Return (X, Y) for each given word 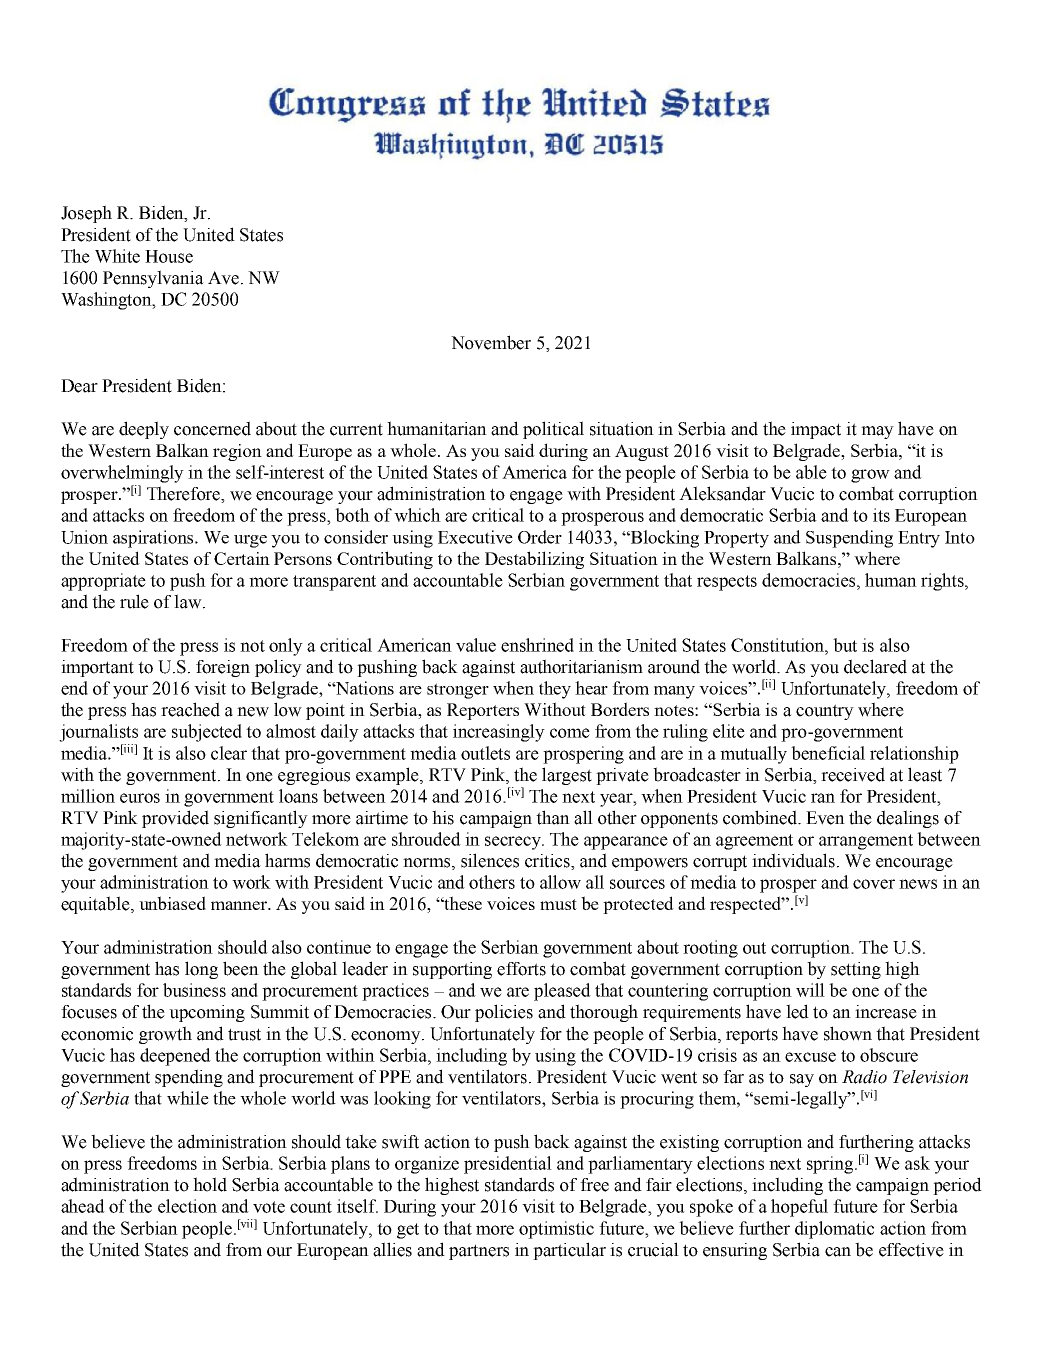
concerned (212, 428)
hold (210, 1184)
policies (504, 1013)
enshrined (537, 645)
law (189, 601)
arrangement (866, 842)
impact (816, 430)
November (491, 342)
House (169, 256)
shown (848, 1033)
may (877, 432)
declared (875, 666)
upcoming (207, 1013)
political (553, 430)
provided (175, 819)
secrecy (514, 843)
